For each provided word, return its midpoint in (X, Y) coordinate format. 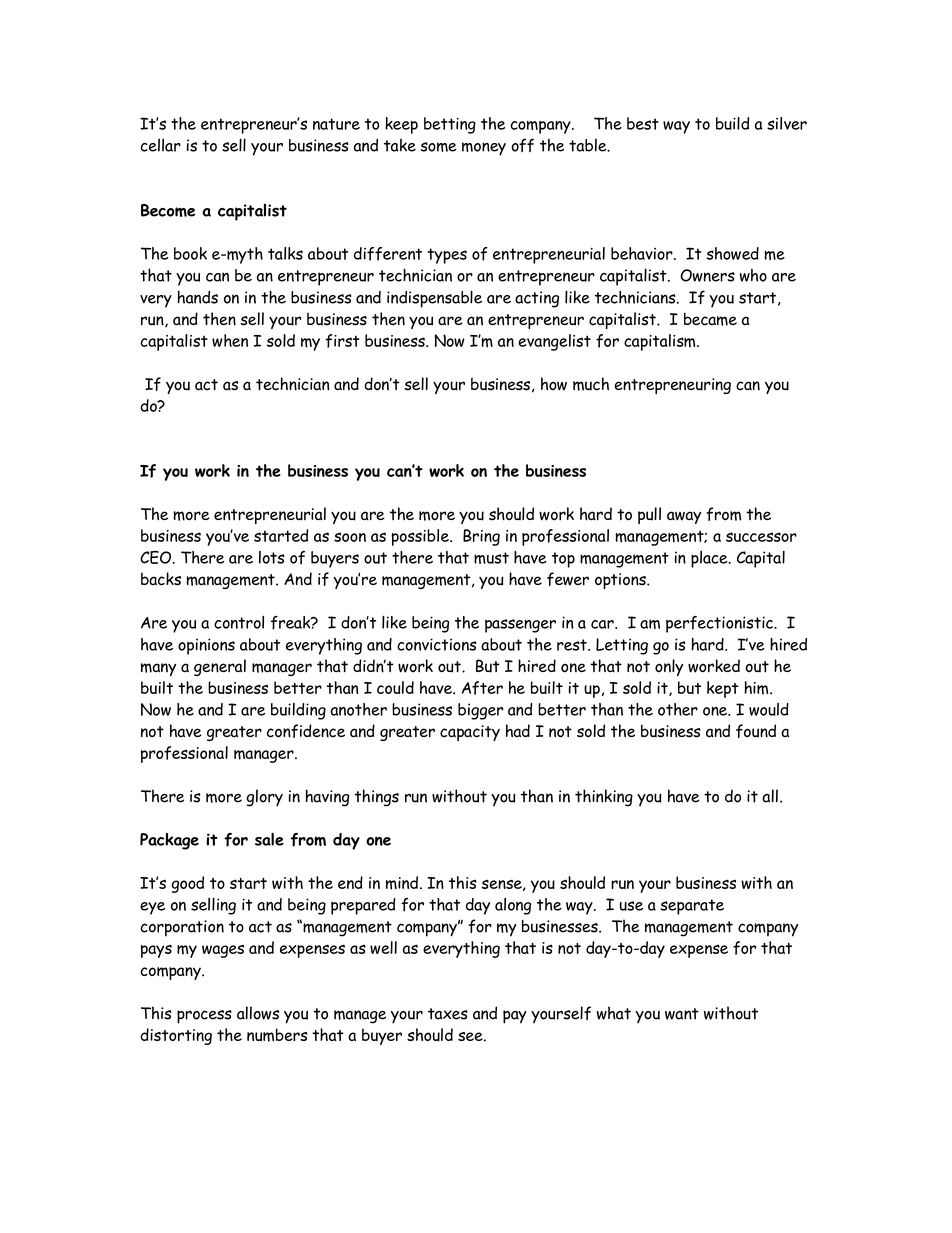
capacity (470, 733)
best (643, 123)
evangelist (554, 342)
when (230, 340)
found (756, 731)
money (484, 149)
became (710, 319)
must (491, 558)
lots (272, 557)
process (204, 1017)
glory (265, 798)
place (710, 559)
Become (168, 210)
